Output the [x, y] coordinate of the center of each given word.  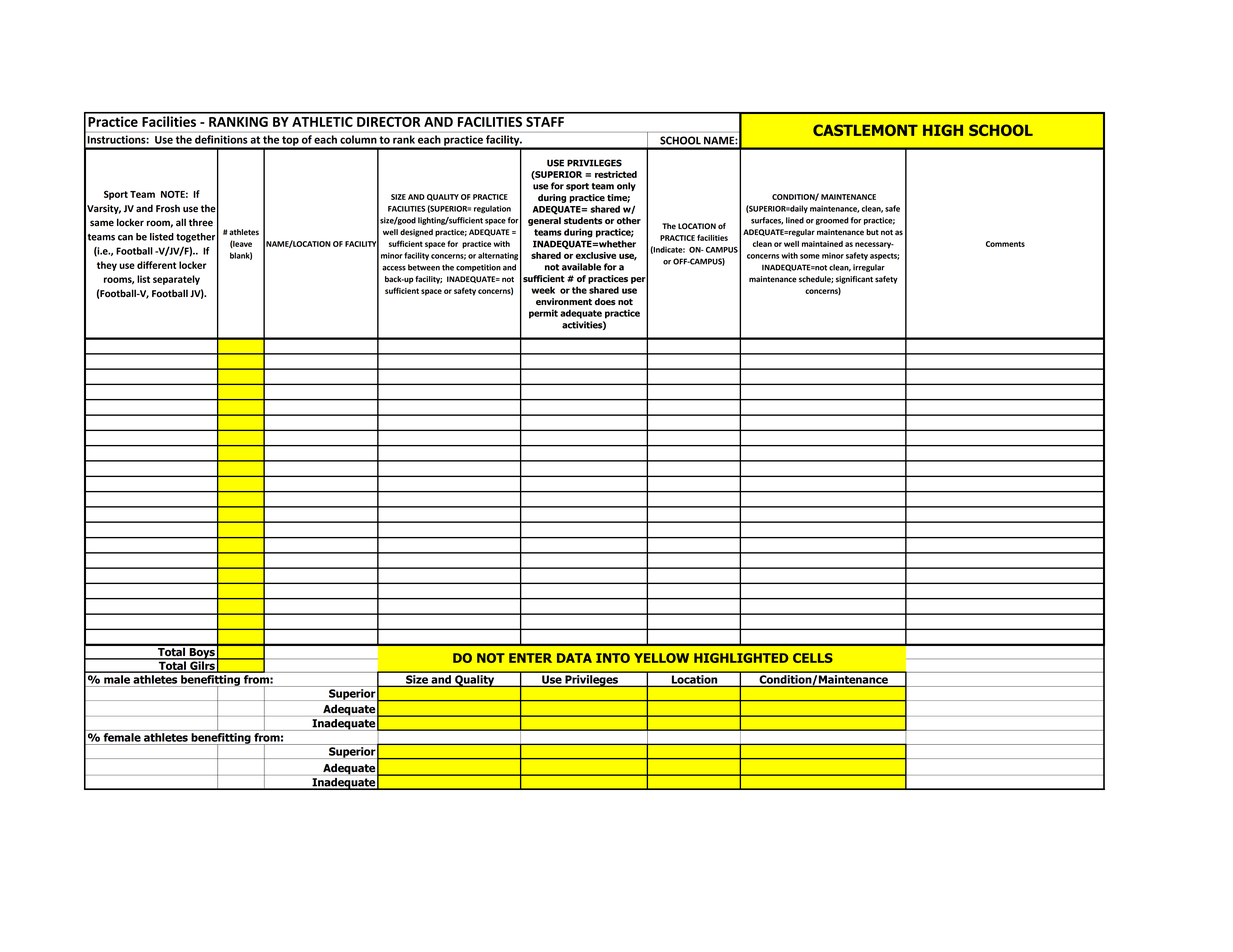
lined [795, 220]
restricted [616, 174]
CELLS [813, 658]
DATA [574, 658]
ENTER [530, 658]
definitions [221, 139]
